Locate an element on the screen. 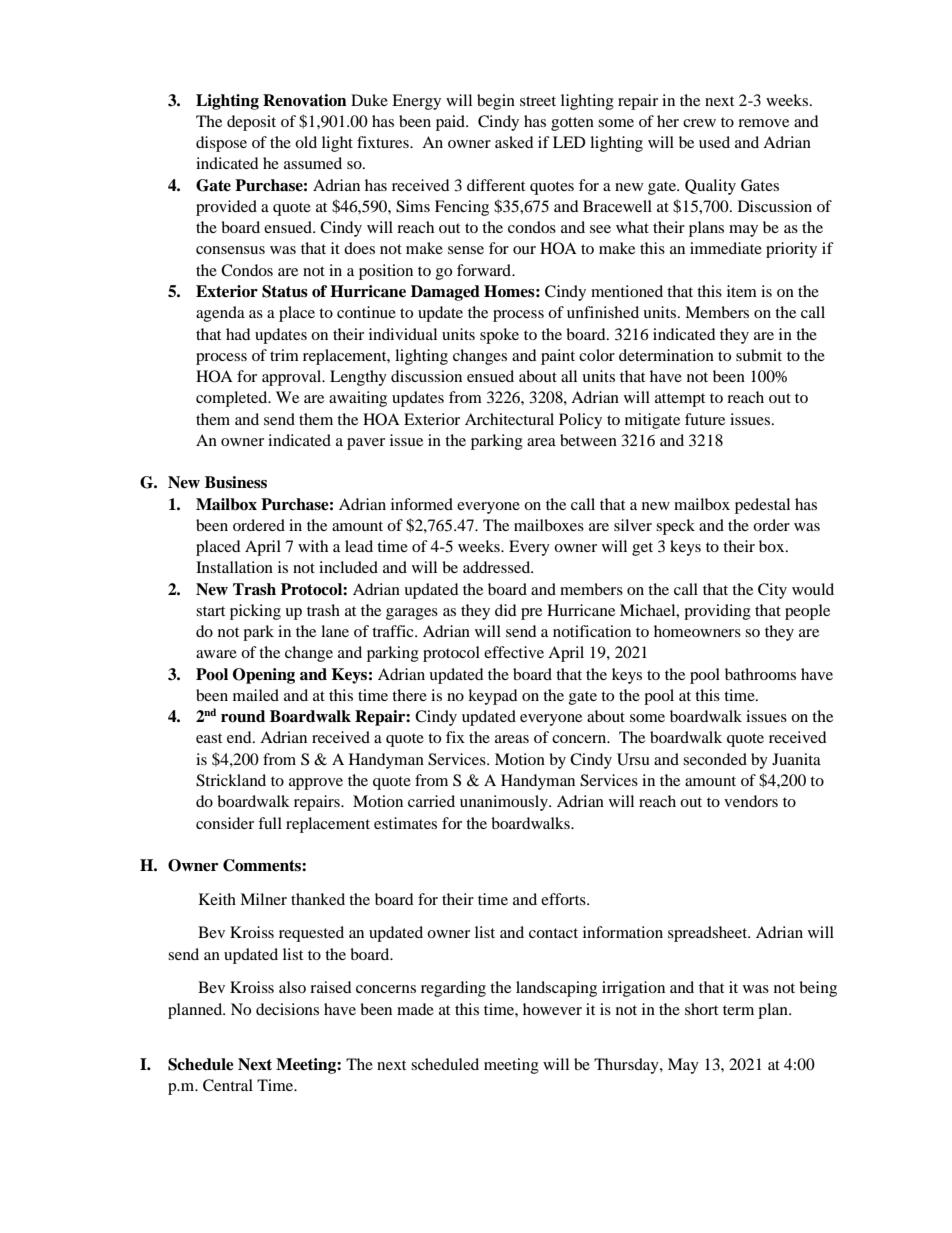 The height and width of the screenshot is (1233, 952). short is located at coordinates (701, 1009).
